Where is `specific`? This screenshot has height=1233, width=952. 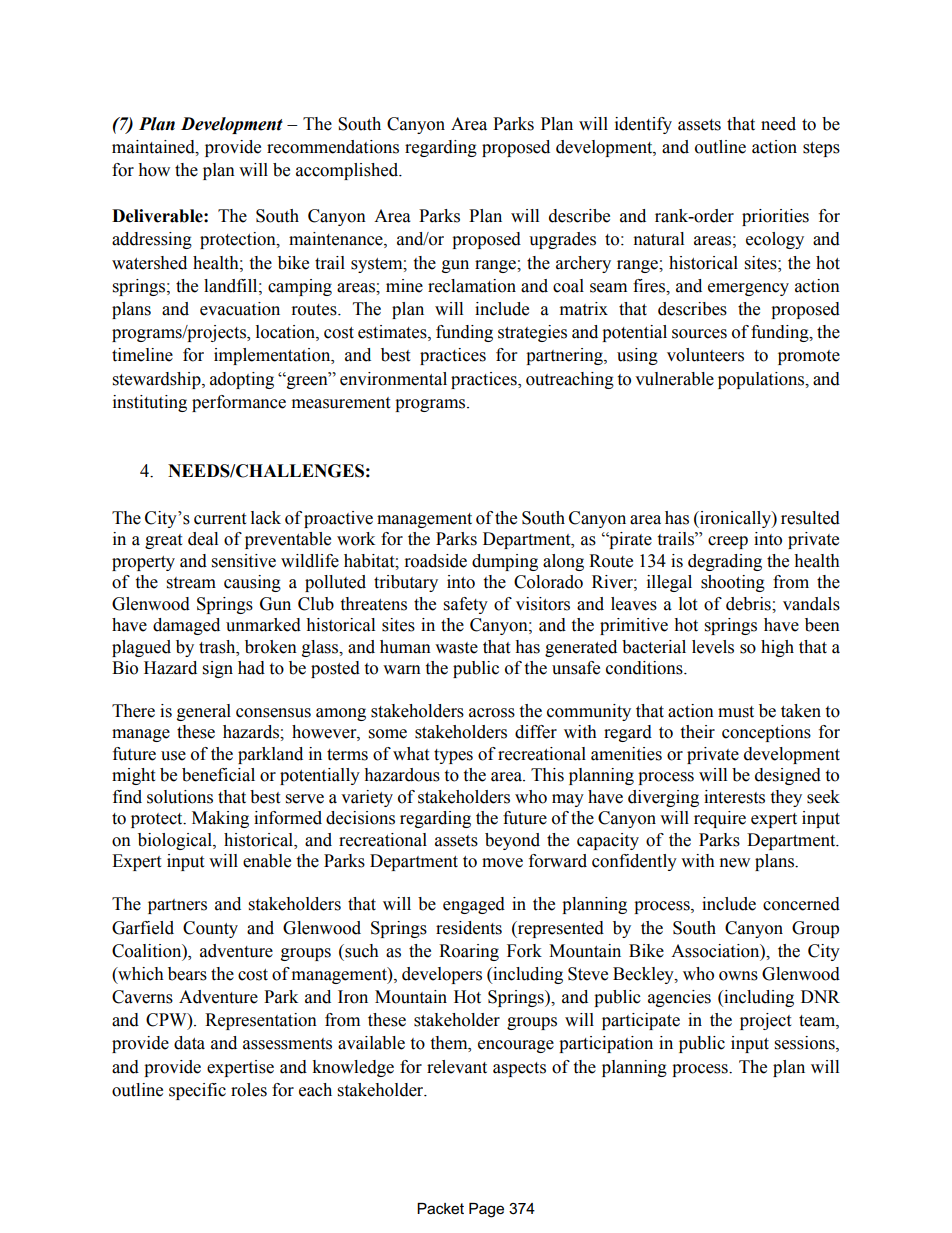 specific is located at coordinates (197, 1091).
